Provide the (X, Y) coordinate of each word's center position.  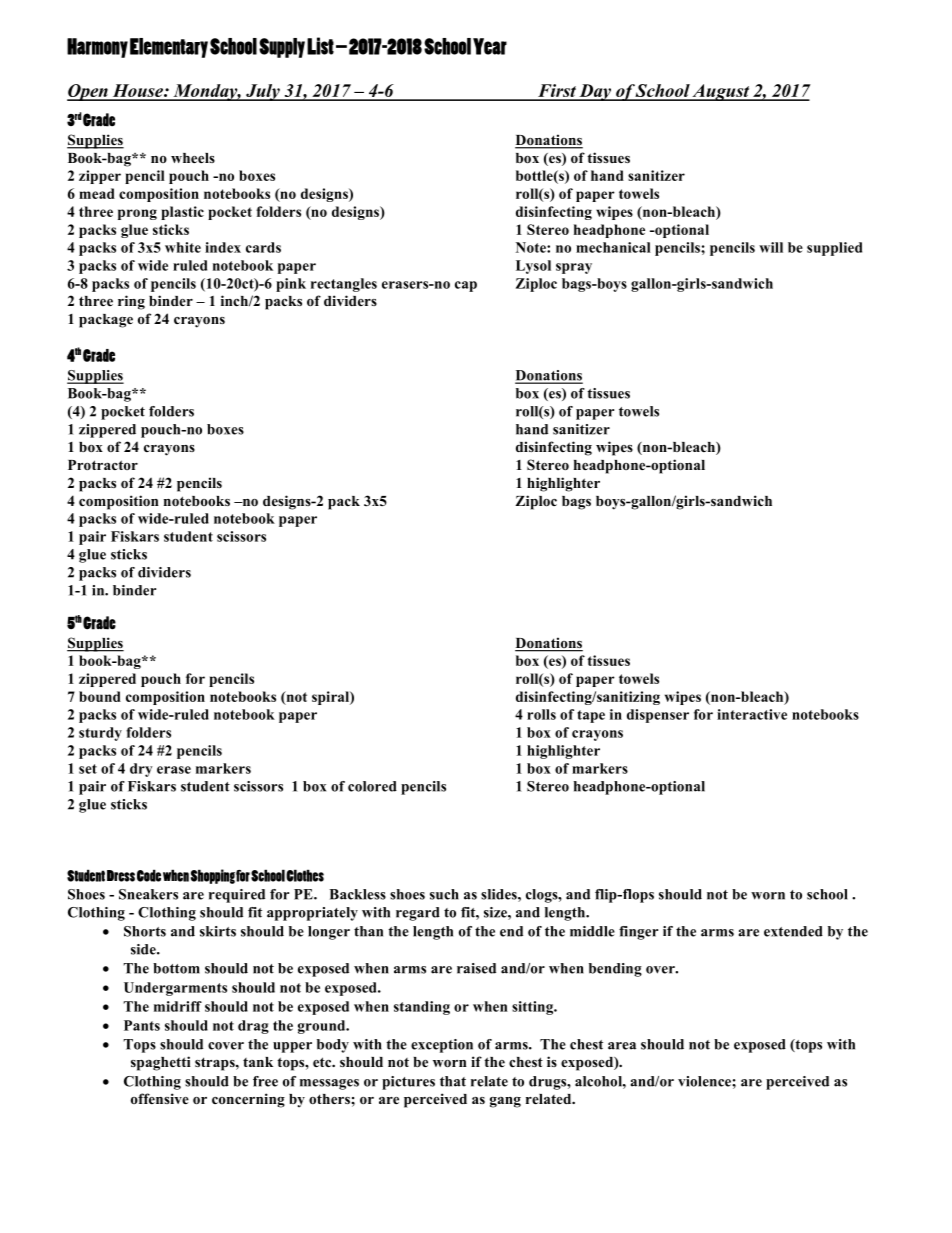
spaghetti (161, 1063)
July (263, 92)
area (622, 1046)
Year (490, 46)
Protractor (103, 465)
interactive (752, 714)
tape (591, 716)
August (721, 92)
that (453, 1081)
